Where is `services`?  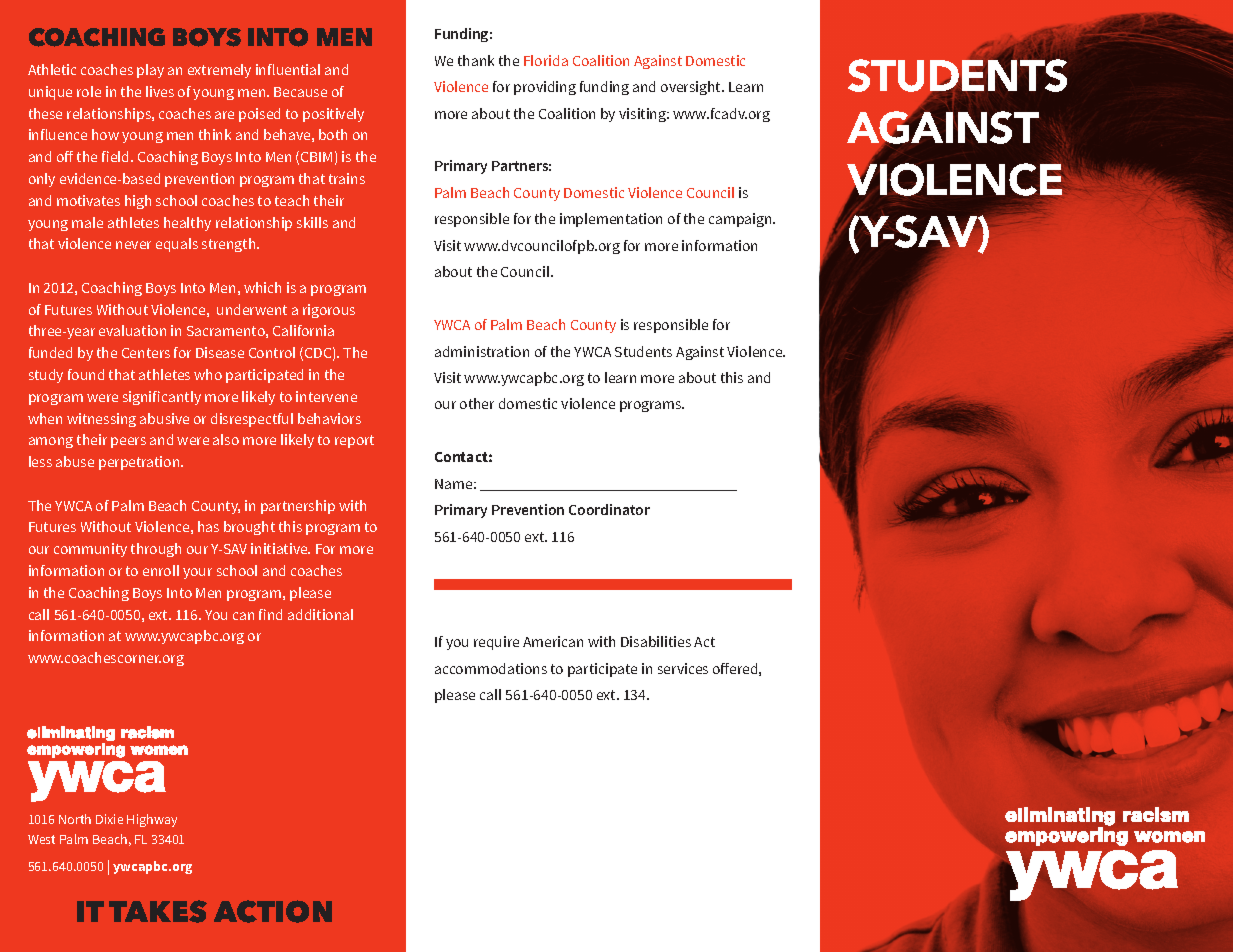
services is located at coordinates (683, 668).
